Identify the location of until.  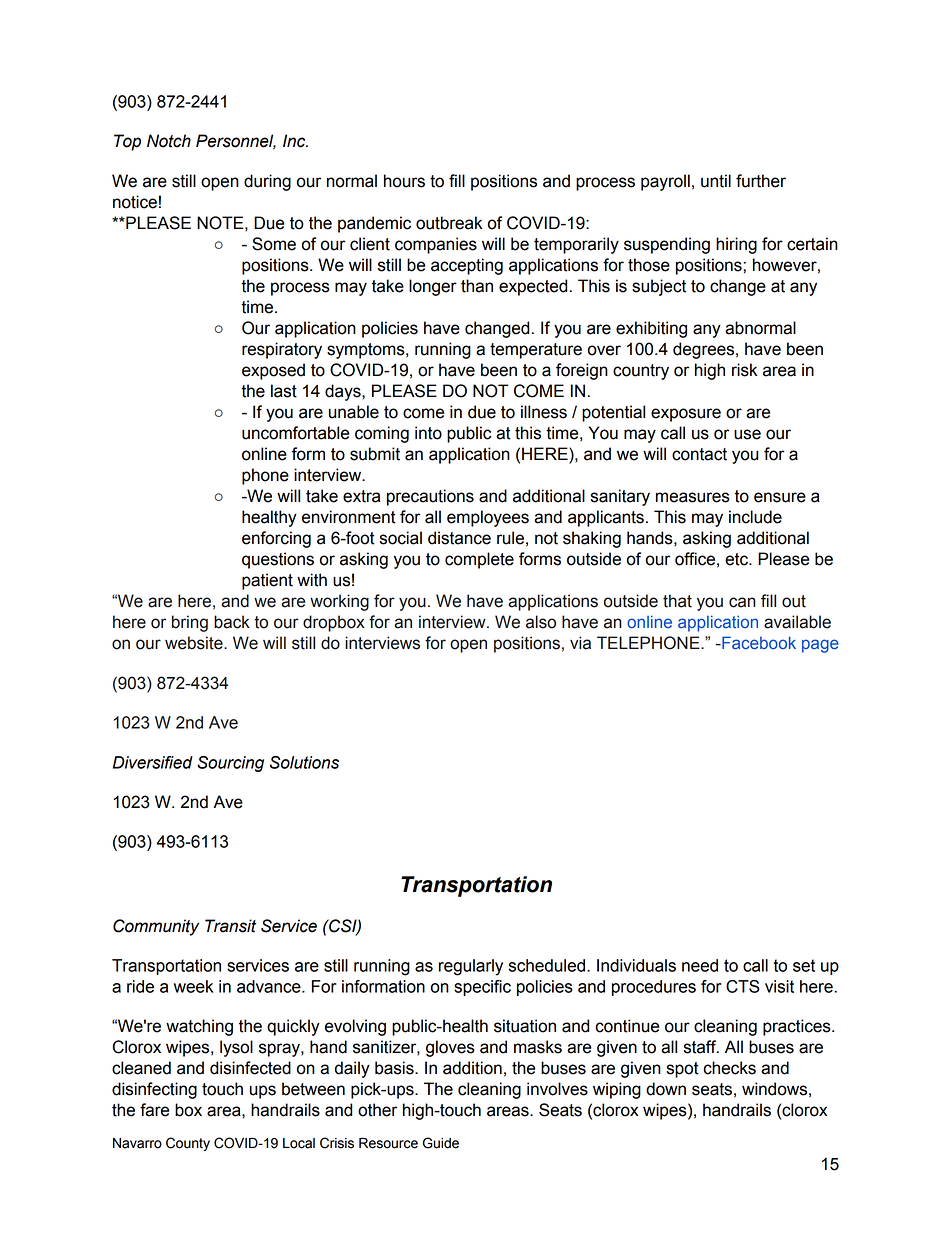
(716, 181).
